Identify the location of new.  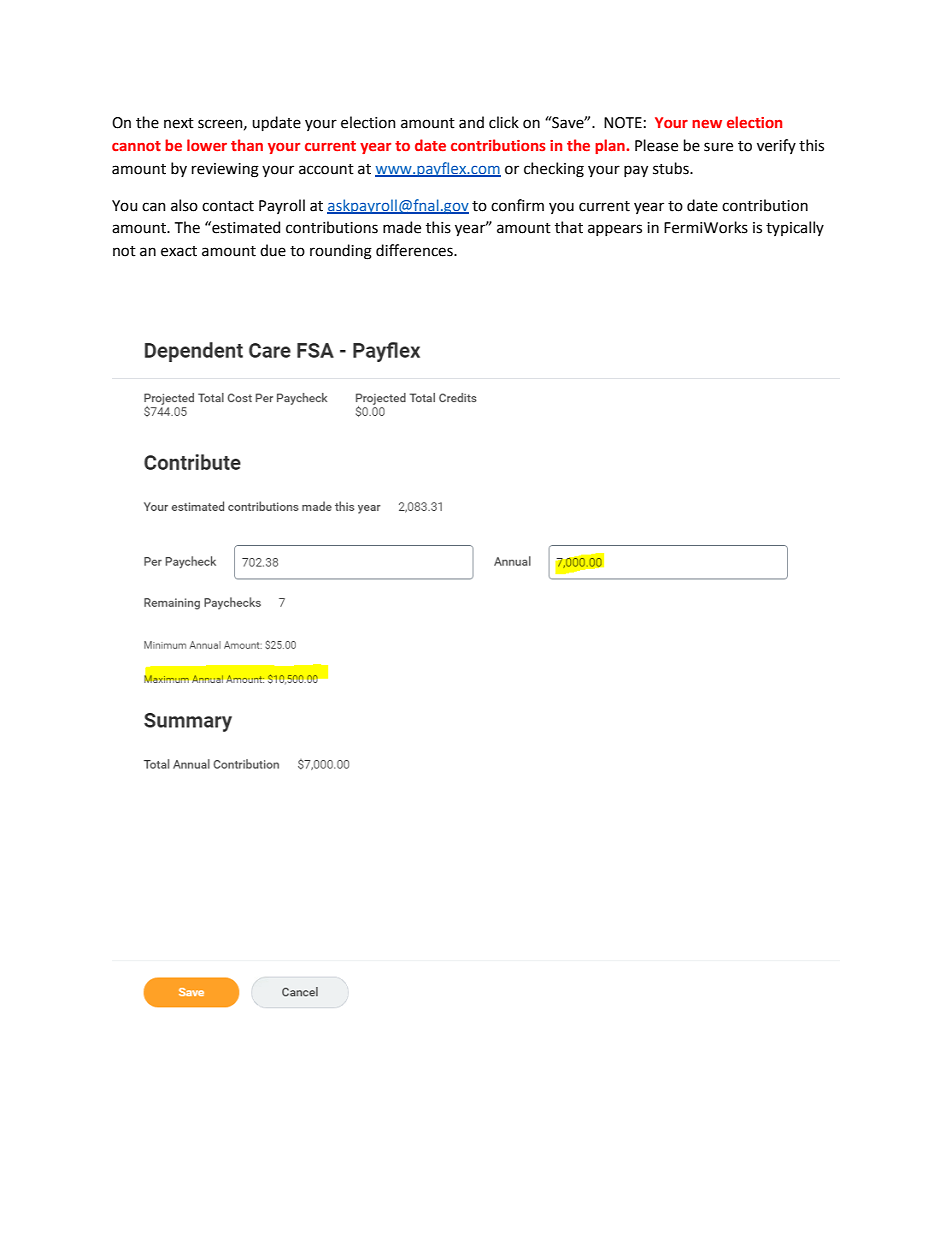
(707, 124).
